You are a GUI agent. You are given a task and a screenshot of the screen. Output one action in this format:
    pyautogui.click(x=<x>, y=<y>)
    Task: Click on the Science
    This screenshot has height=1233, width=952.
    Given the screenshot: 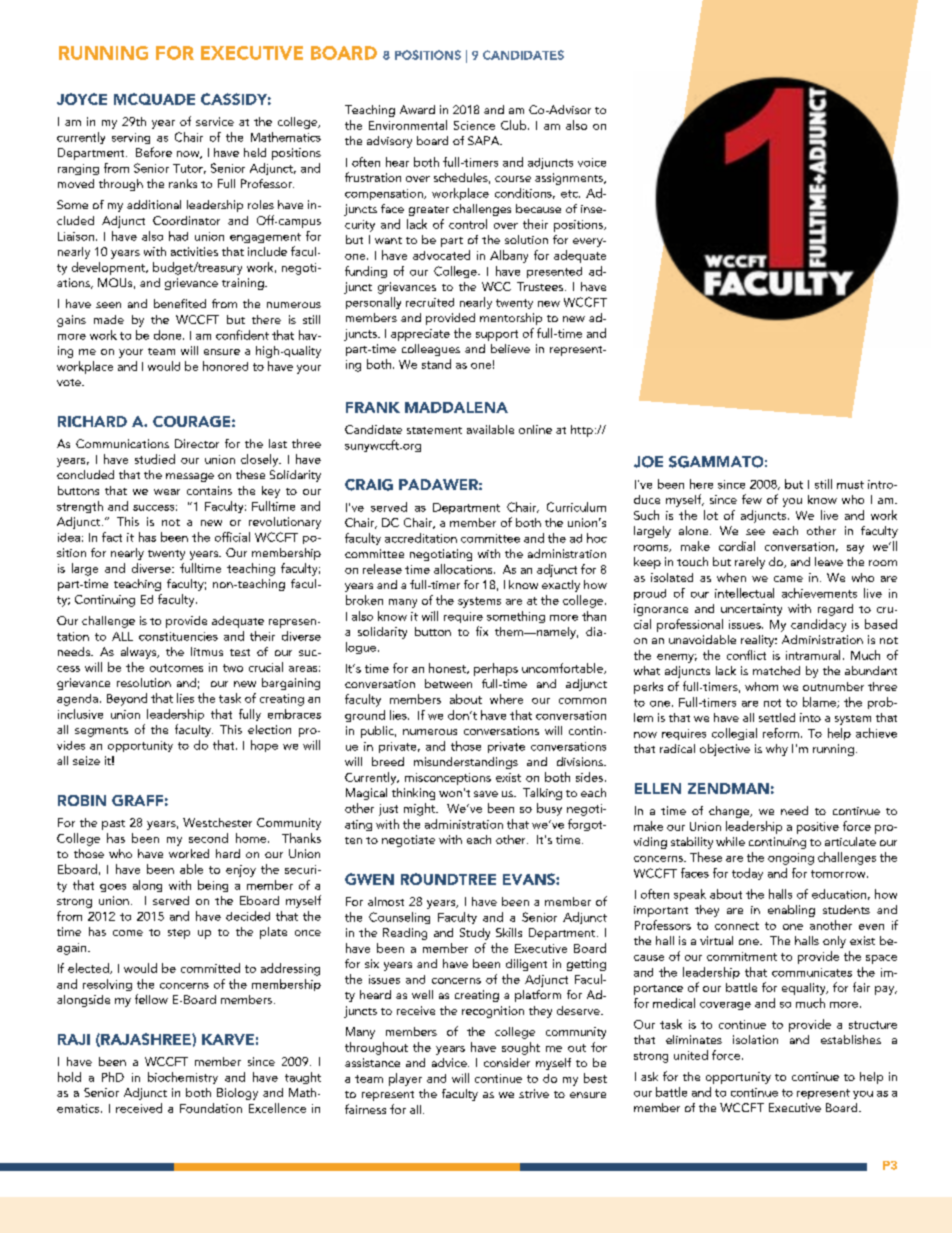 What is the action you would take?
    pyautogui.click(x=474, y=125)
